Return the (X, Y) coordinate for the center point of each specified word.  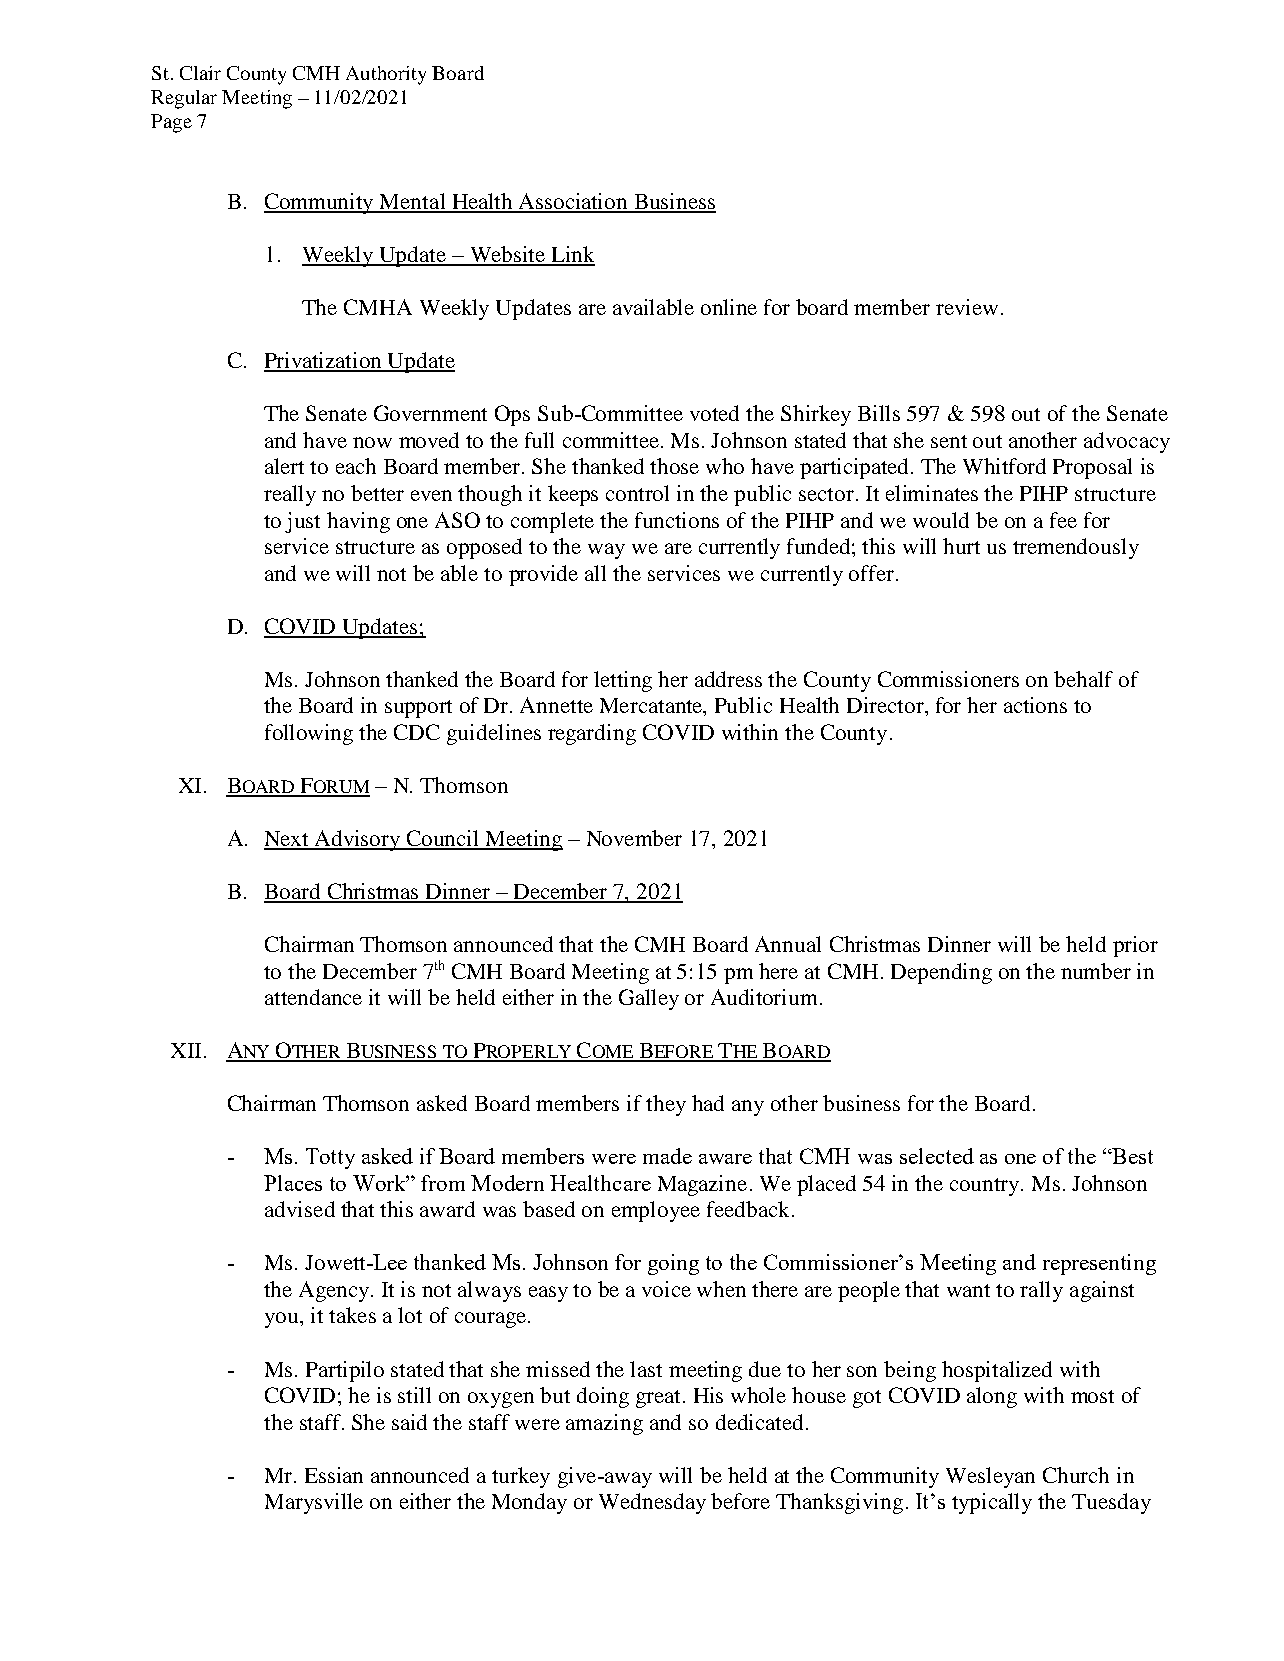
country (986, 1187)
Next (288, 840)
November (634, 838)
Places (293, 1183)
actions (1035, 705)
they (666, 1105)
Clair (200, 73)
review (967, 307)
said (409, 1422)
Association (573, 202)
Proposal (1092, 468)
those (674, 466)
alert (284, 466)
